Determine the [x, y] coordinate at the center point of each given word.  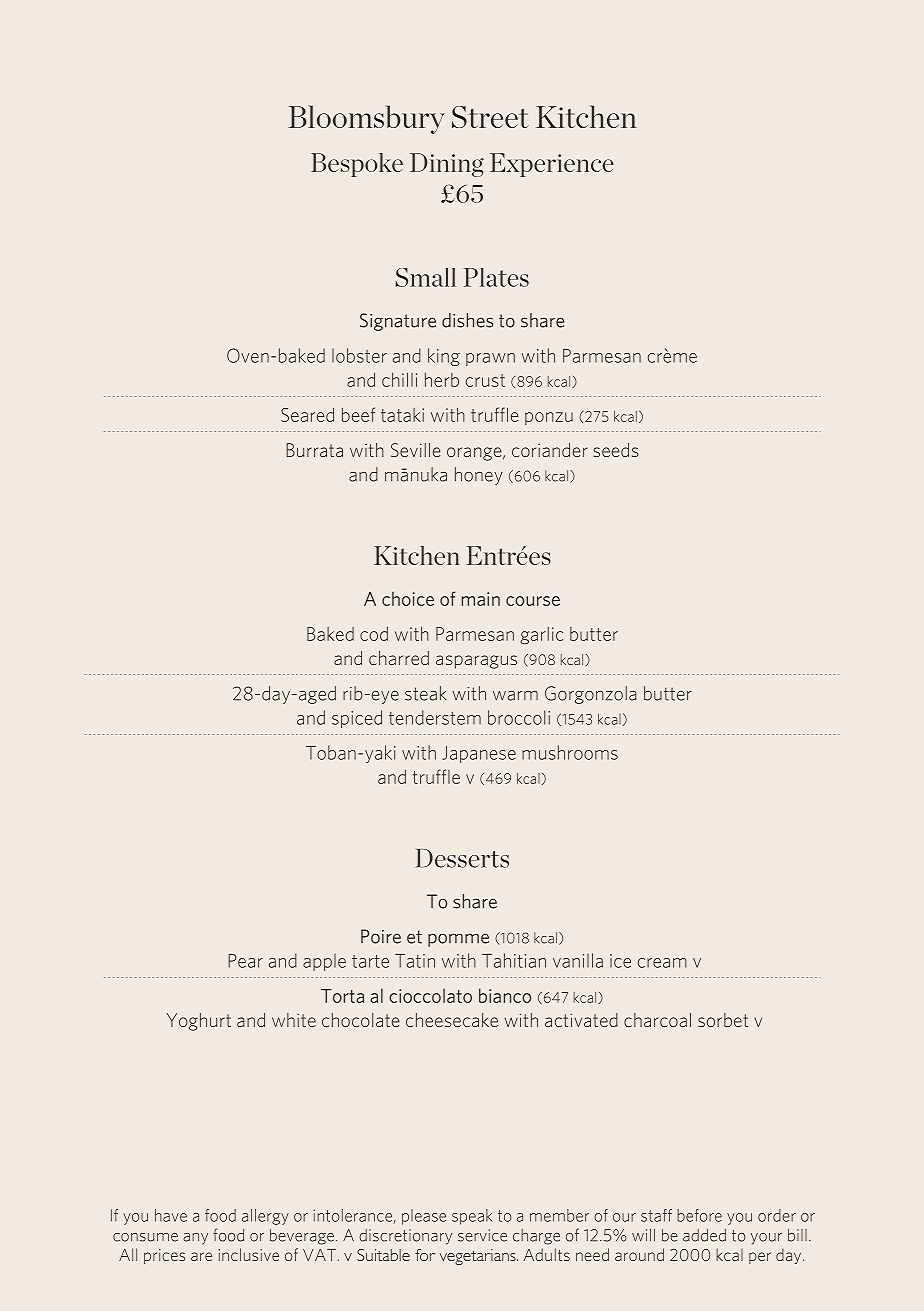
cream [662, 963]
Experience [551, 165]
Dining [447, 165]
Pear [245, 961]
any [195, 1239]
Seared [307, 414]
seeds [616, 450]
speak [472, 1217]
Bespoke [357, 165]
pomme [458, 940]
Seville [415, 450]
